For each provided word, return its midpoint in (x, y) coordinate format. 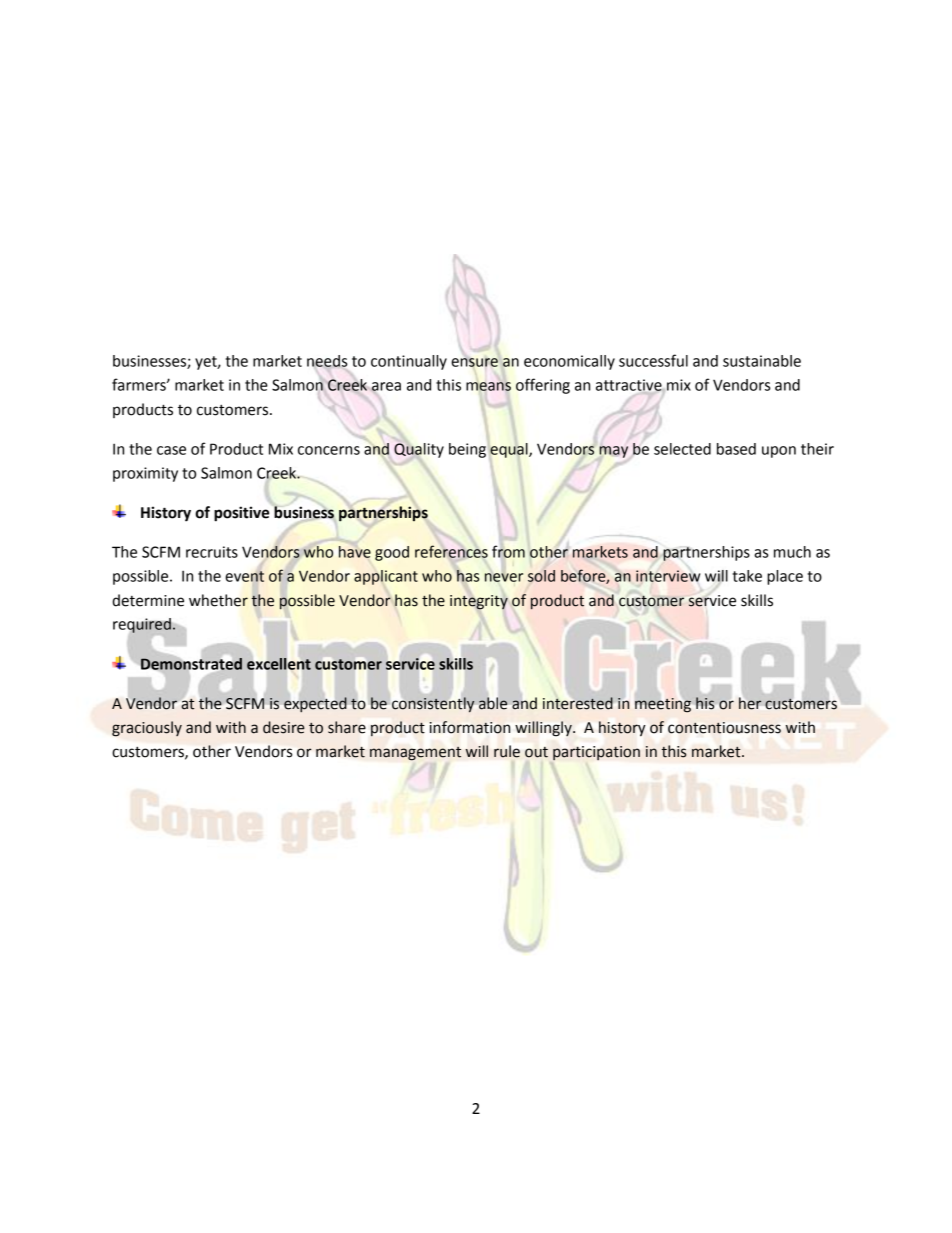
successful (653, 360)
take (747, 576)
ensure (475, 362)
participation (596, 753)
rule (507, 751)
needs (327, 362)
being (467, 450)
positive (241, 514)
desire (284, 727)
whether (218, 600)
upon (779, 452)
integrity (479, 602)
